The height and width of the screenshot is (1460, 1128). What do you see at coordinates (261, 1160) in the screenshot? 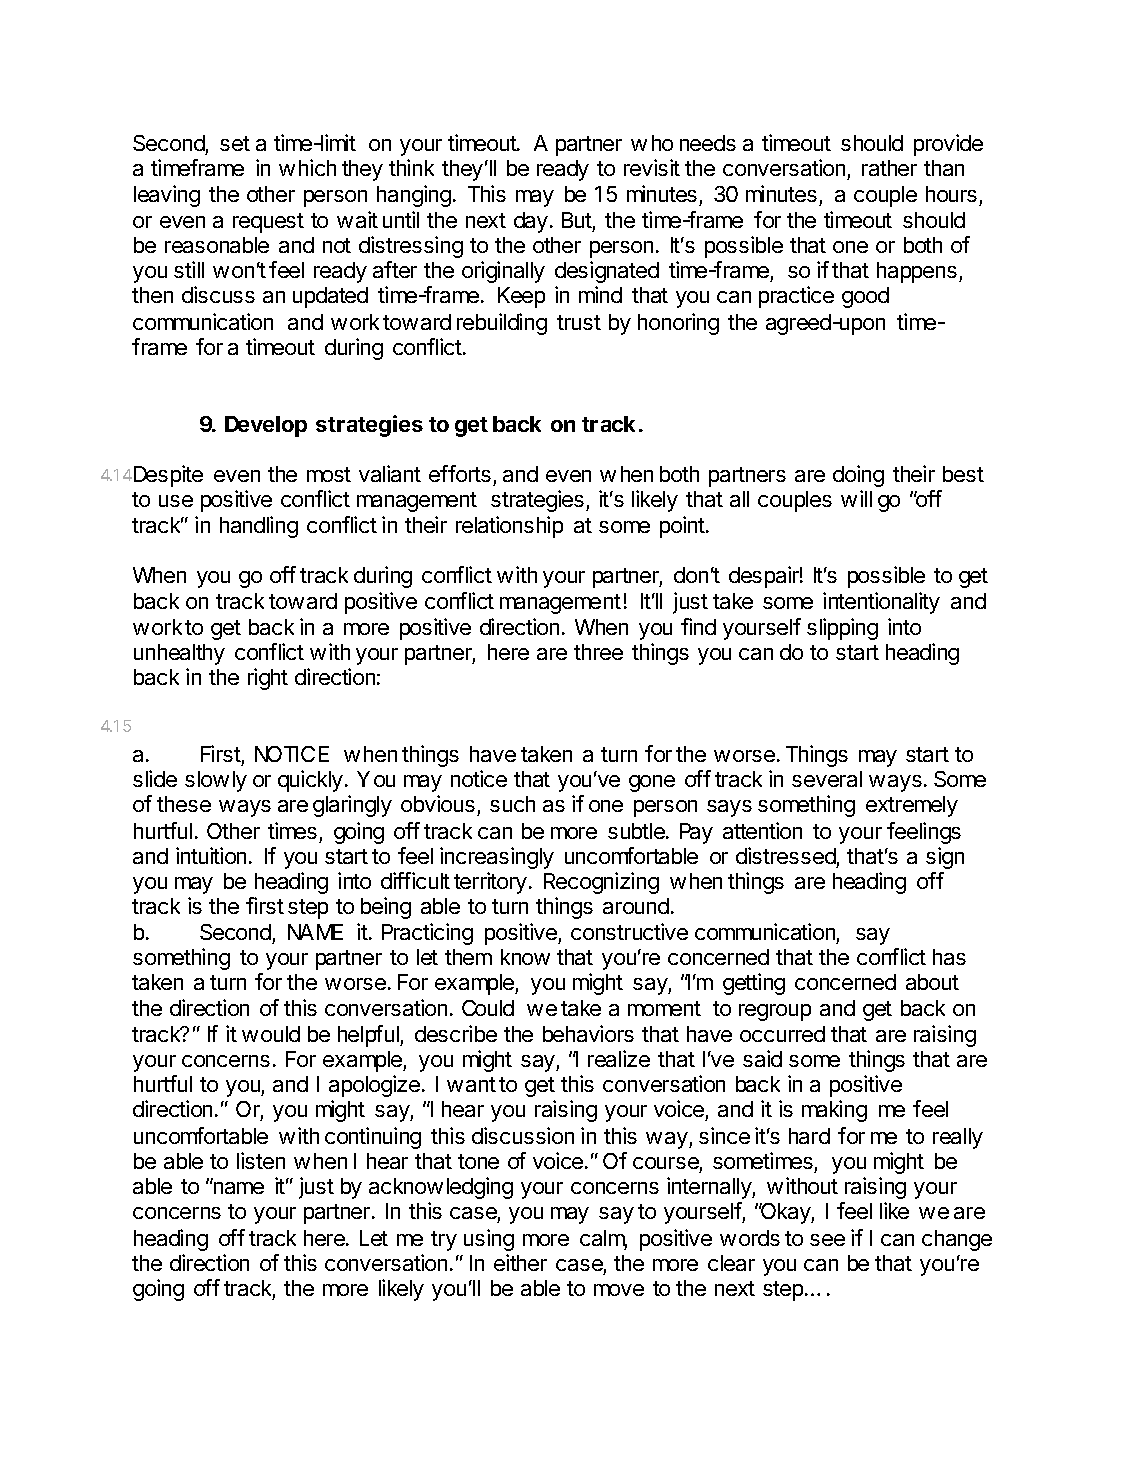
I see `listen` at bounding box center [261, 1160].
